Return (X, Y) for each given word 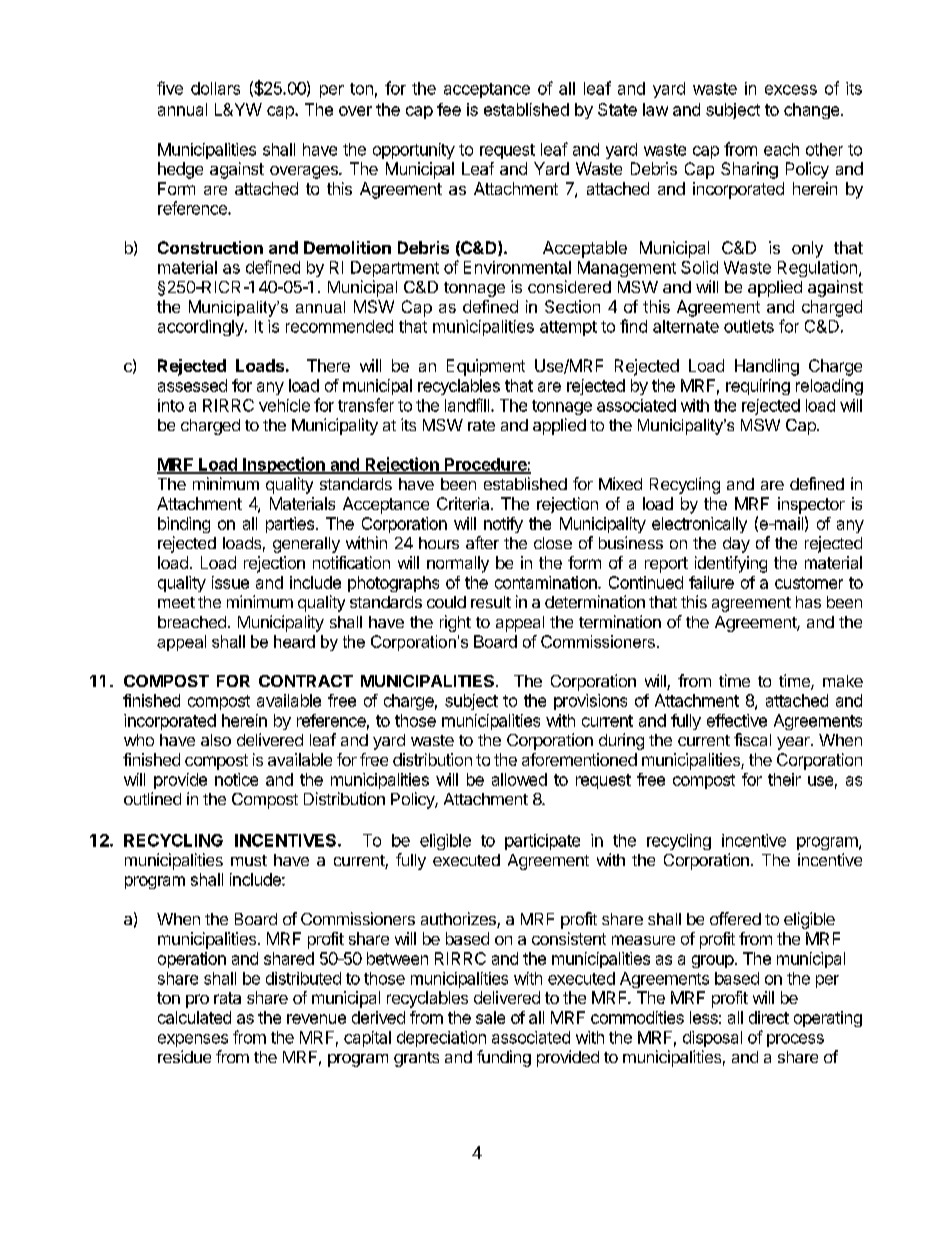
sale (490, 1017)
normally (458, 564)
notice (236, 779)
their (784, 779)
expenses (193, 1040)
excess (791, 90)
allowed (519, 779)
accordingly (202, 328)
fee (449, 109)
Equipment (486, 367)
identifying (731, 564)
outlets (749, 326)
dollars (215, 88)
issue (230, 582)
